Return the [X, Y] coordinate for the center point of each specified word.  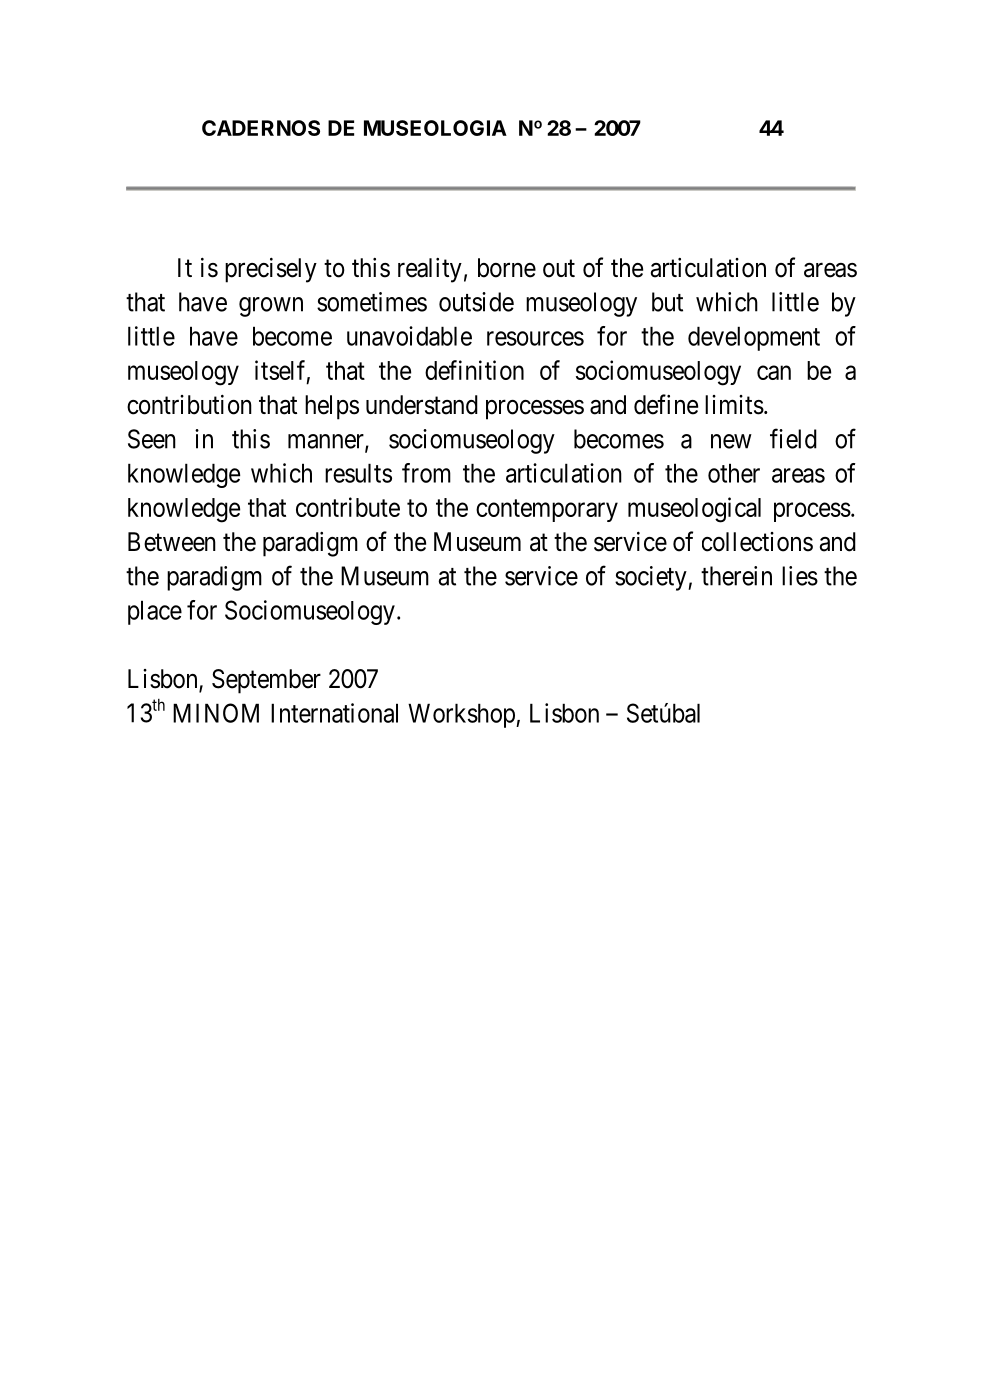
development [754, 338]
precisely [271, 270]
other [734, 473]
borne [507, 268]
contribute [348, 507]
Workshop [462, 715]
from [426, 473]
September [266, 681]
